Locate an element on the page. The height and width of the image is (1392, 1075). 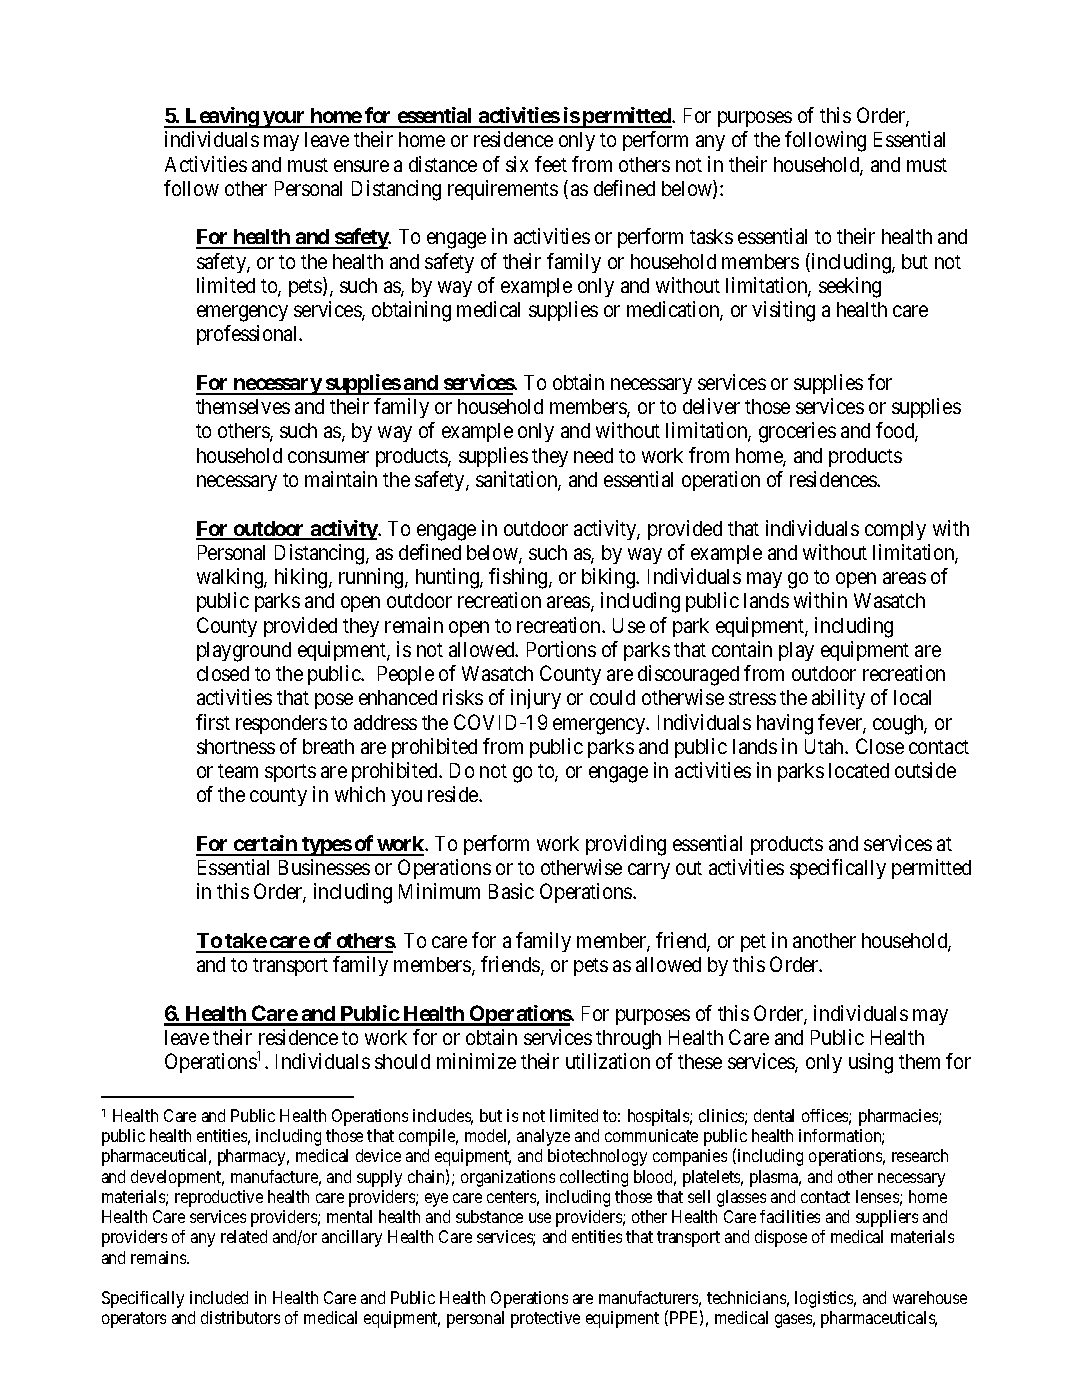
included is located at coordinates (219, 1297).
